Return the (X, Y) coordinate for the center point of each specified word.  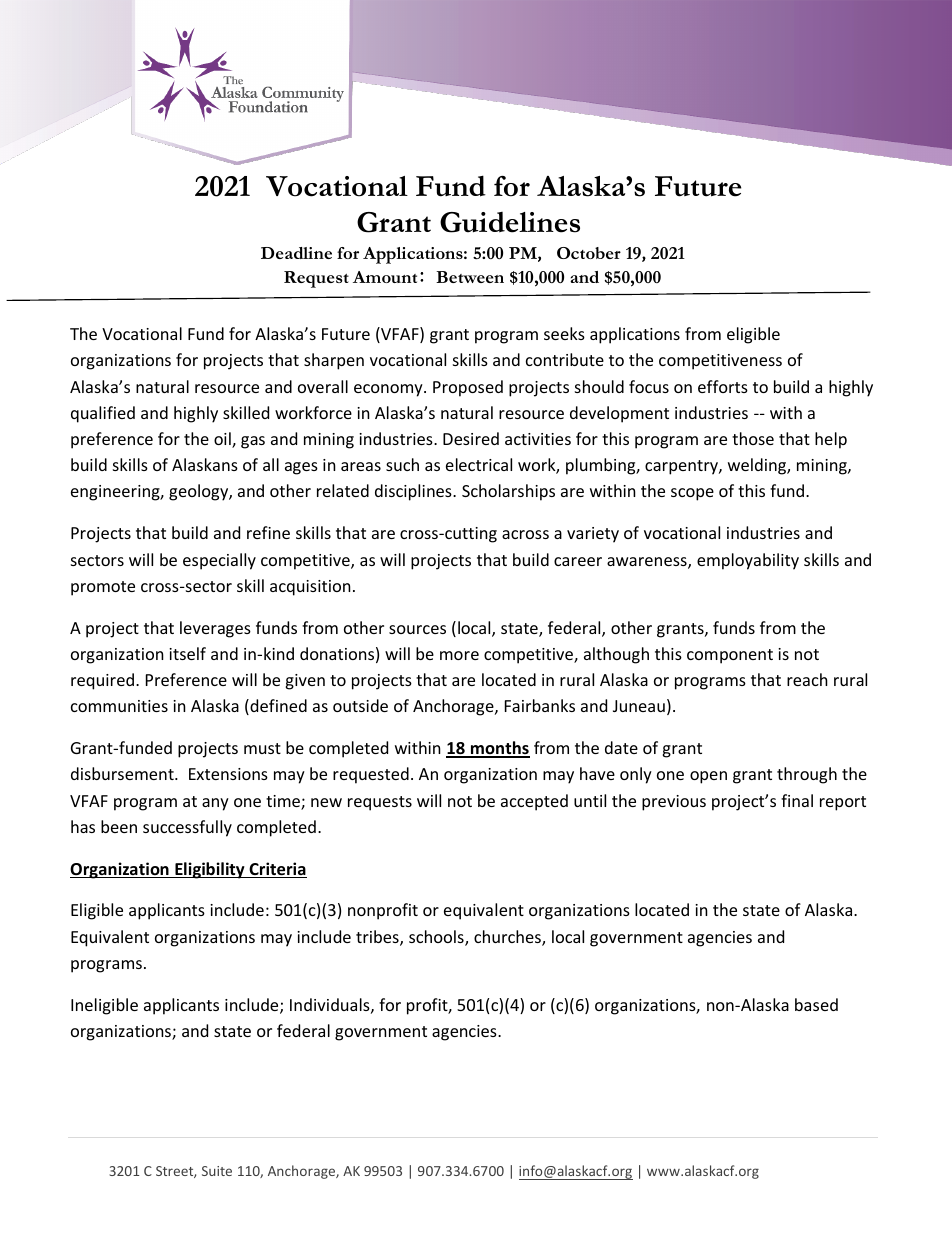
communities (119, 706)
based (816, 1004)
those (753, 438)
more (459, 655)
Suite (217, 1171)
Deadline (296, 253)
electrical (479, 464)
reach (807, 679)
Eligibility (210, 870)
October (589, 253)
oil (223, 440)
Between (470, 277)
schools (437, 938)
